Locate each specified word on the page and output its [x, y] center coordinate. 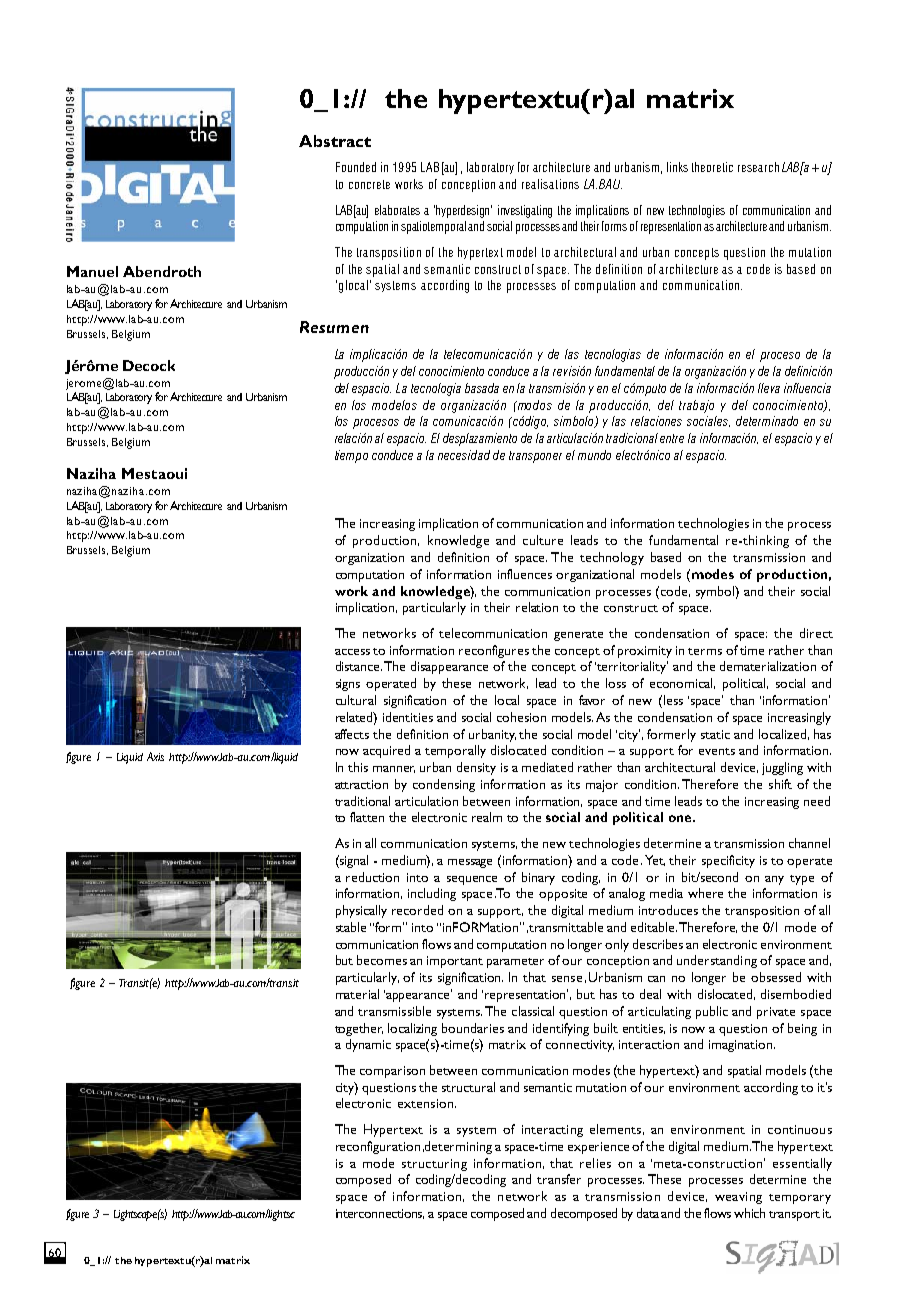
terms [705, 651]
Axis [155, 756]
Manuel [92, 271]
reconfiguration [378, 1147]
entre [672, 438]
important [455, 962]
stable [351, 927]
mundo [594, 455]
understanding [717, 961]
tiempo [351, 456]
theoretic [712, 167]
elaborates [397, 210]
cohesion [521, 717]
